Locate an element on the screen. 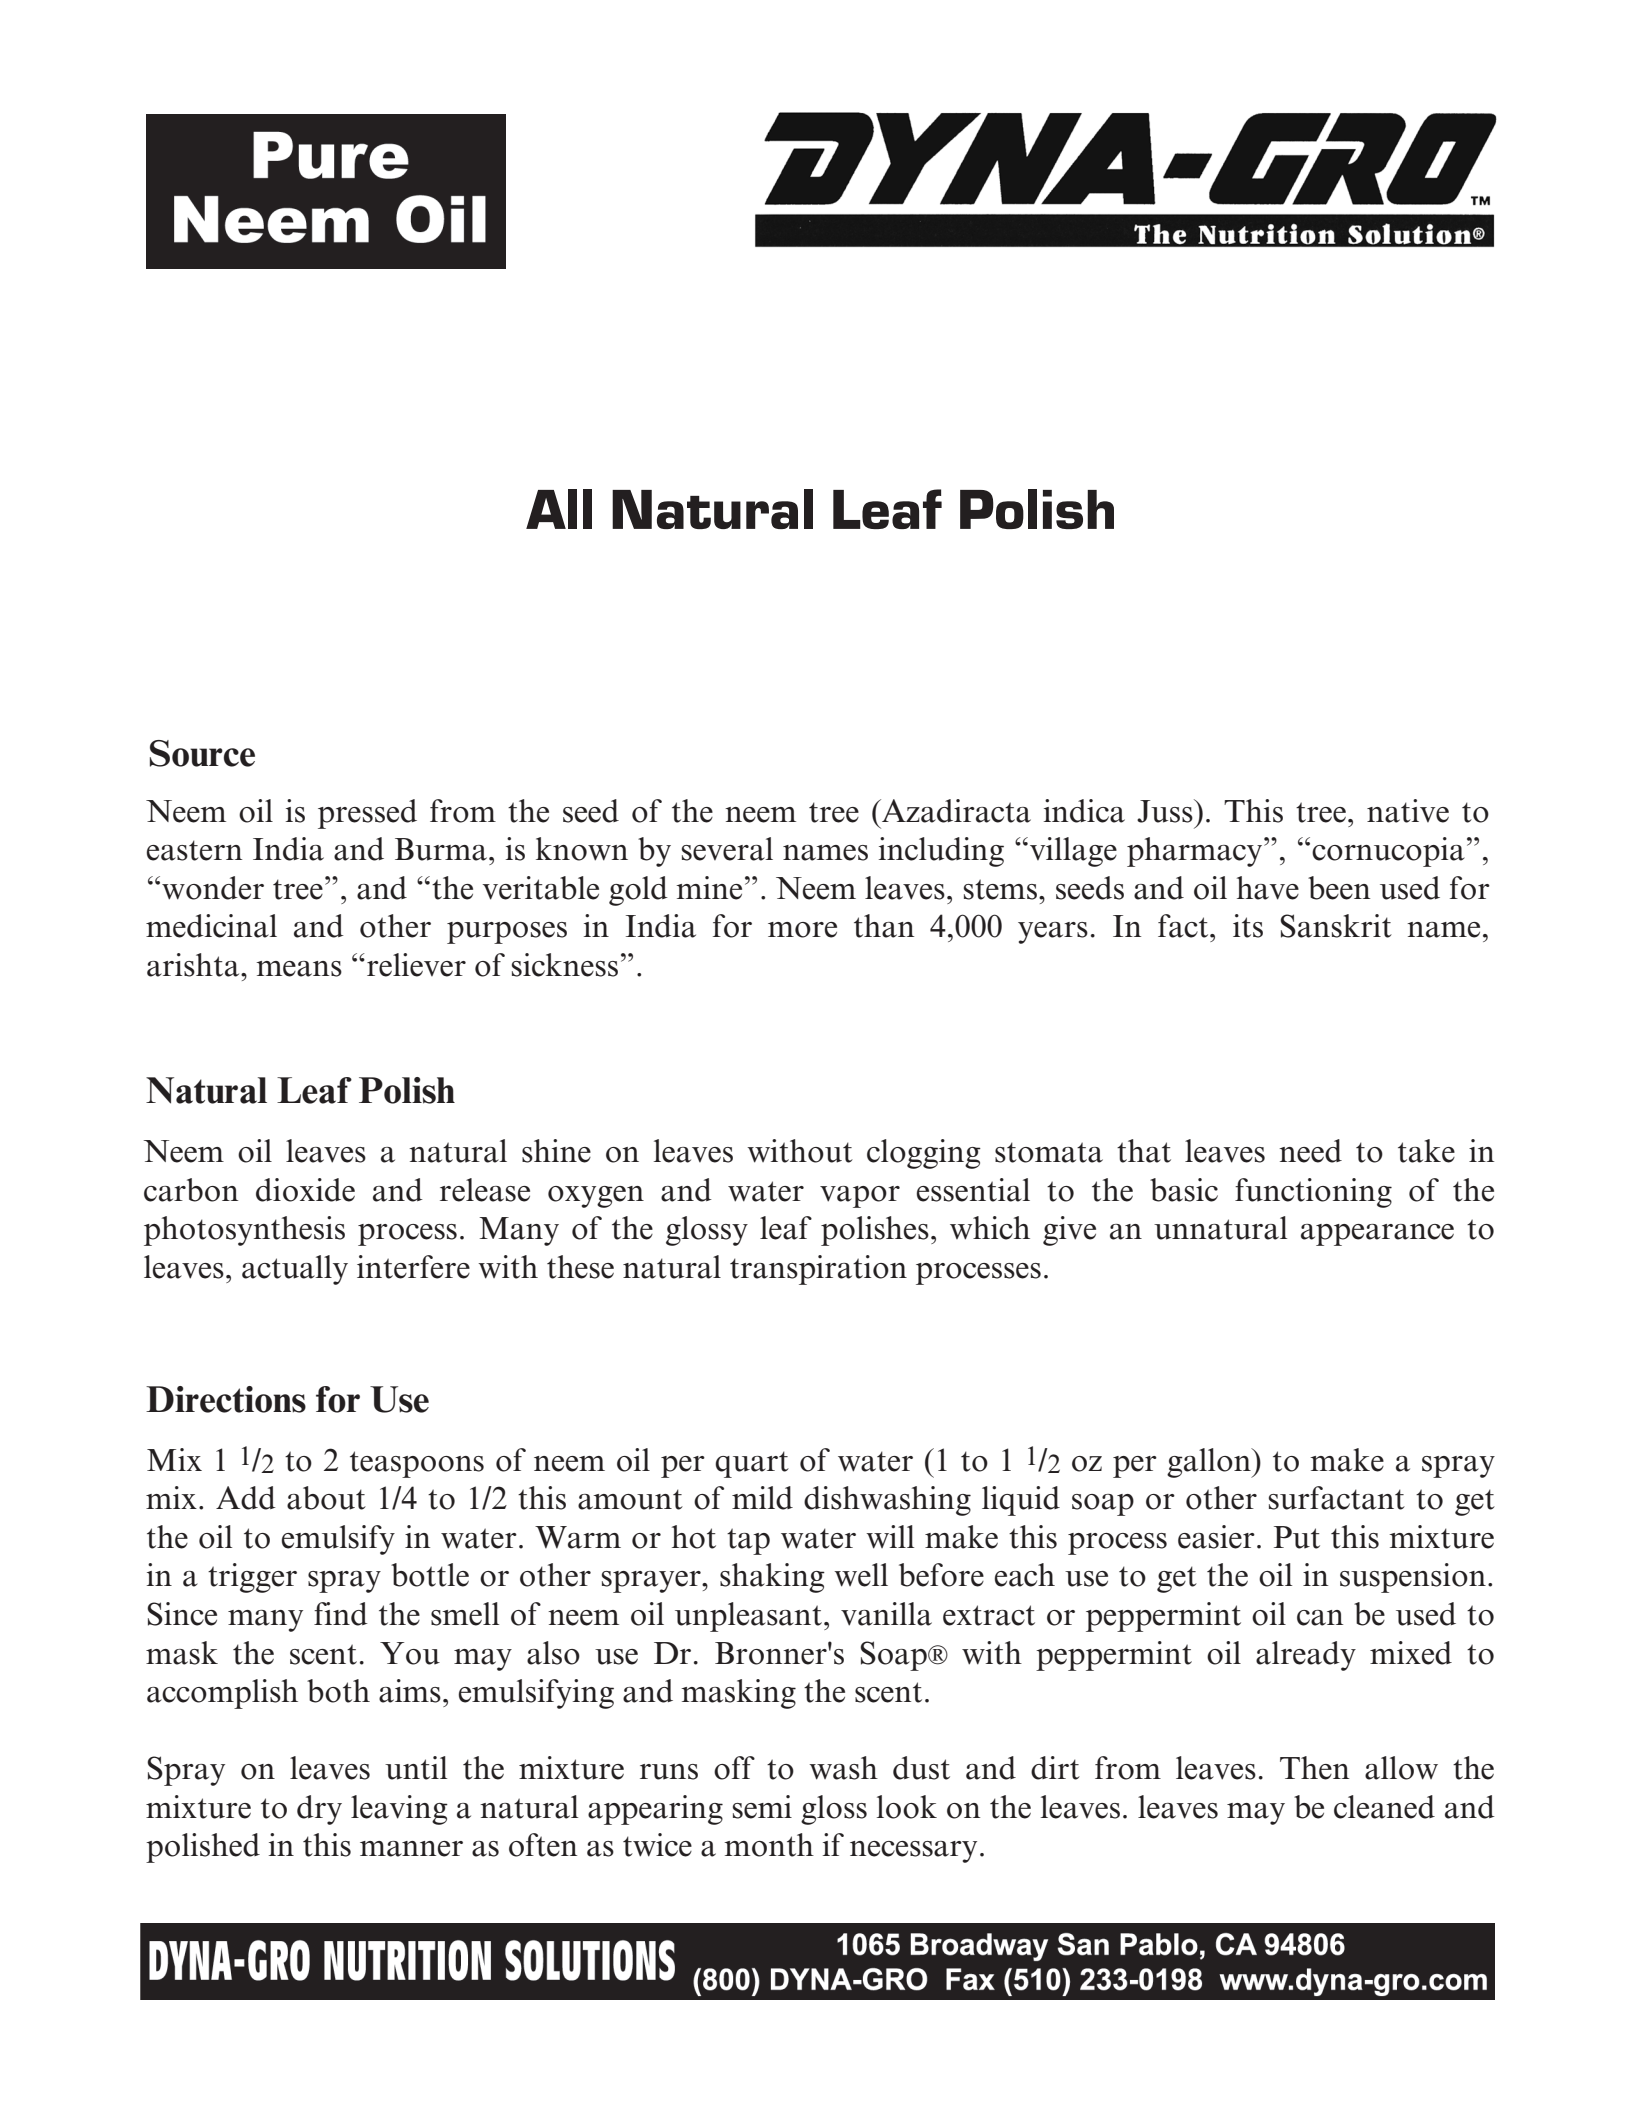 The width and height of the screenshot is (1628, 2107). pressed is located at coordinates (367, 814).
